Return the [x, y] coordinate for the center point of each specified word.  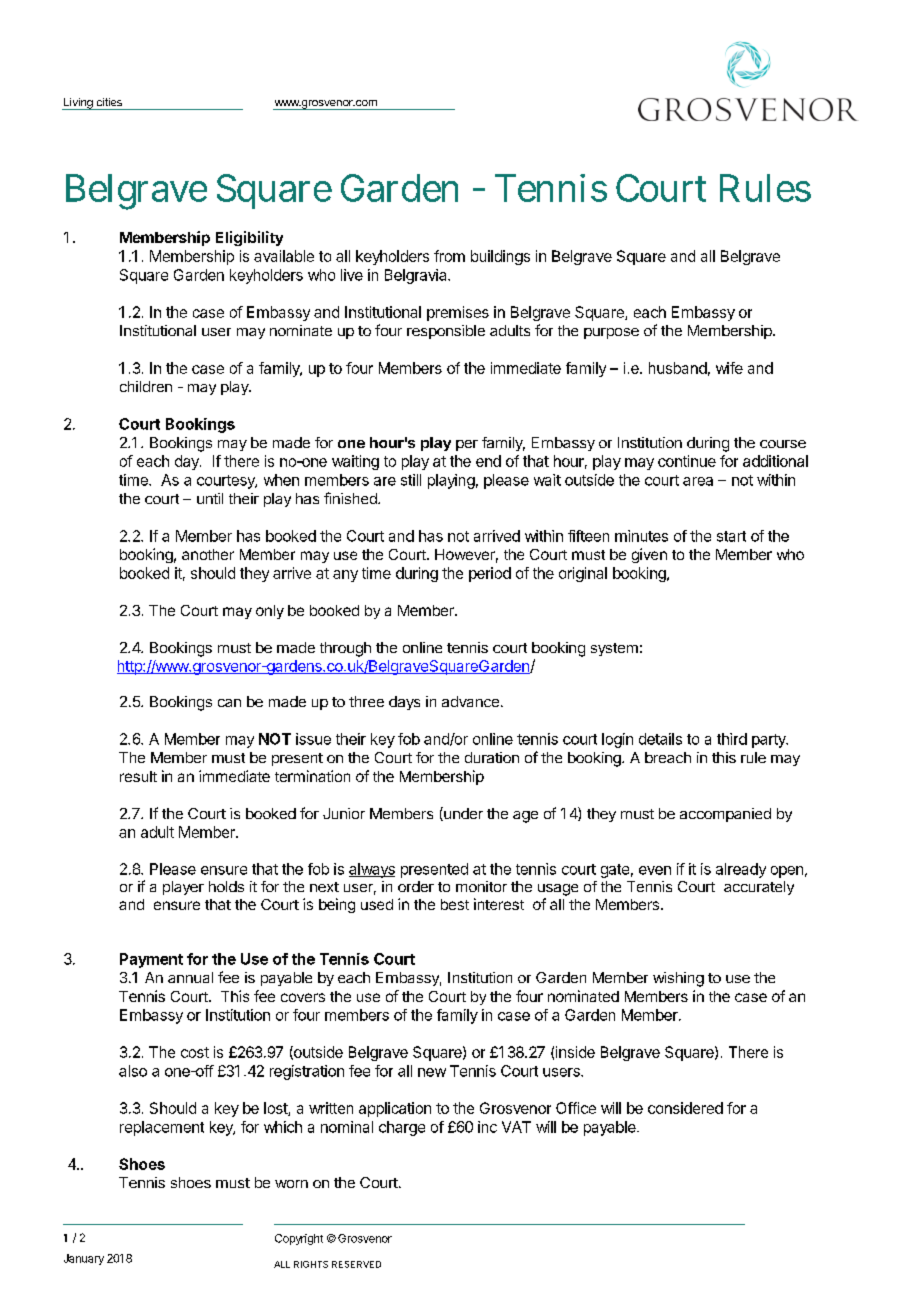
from [449, 256]
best [455, 904]
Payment [151, 960]
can [229, 703]
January [84, 1259]
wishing [678, 979]
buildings [500, 257]
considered [685, 1108]
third [732, 739]
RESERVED [356, 1264]
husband [678, 368]
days [404, 703]
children [146, 386]
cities [109, 102]
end [488, 461]
